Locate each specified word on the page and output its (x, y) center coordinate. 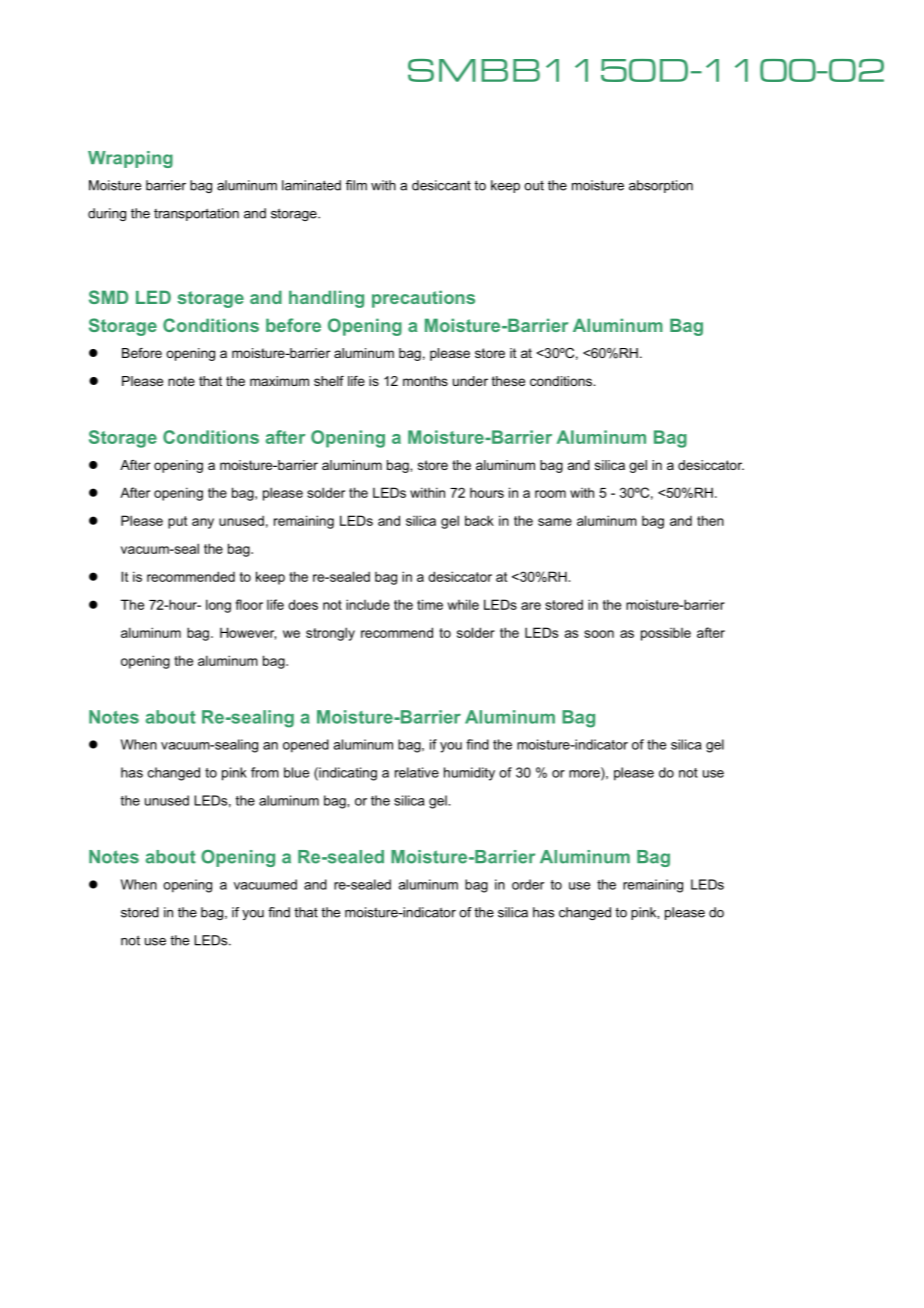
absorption (661, 186)
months (425, 381)
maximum (279, 381)
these (508, 381)
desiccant (441, 185)
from (265, 772)
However (248, 633)
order (528, 884)
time (430, 604)
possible (666, 634)
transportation (196, 214)
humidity (469, 774)
